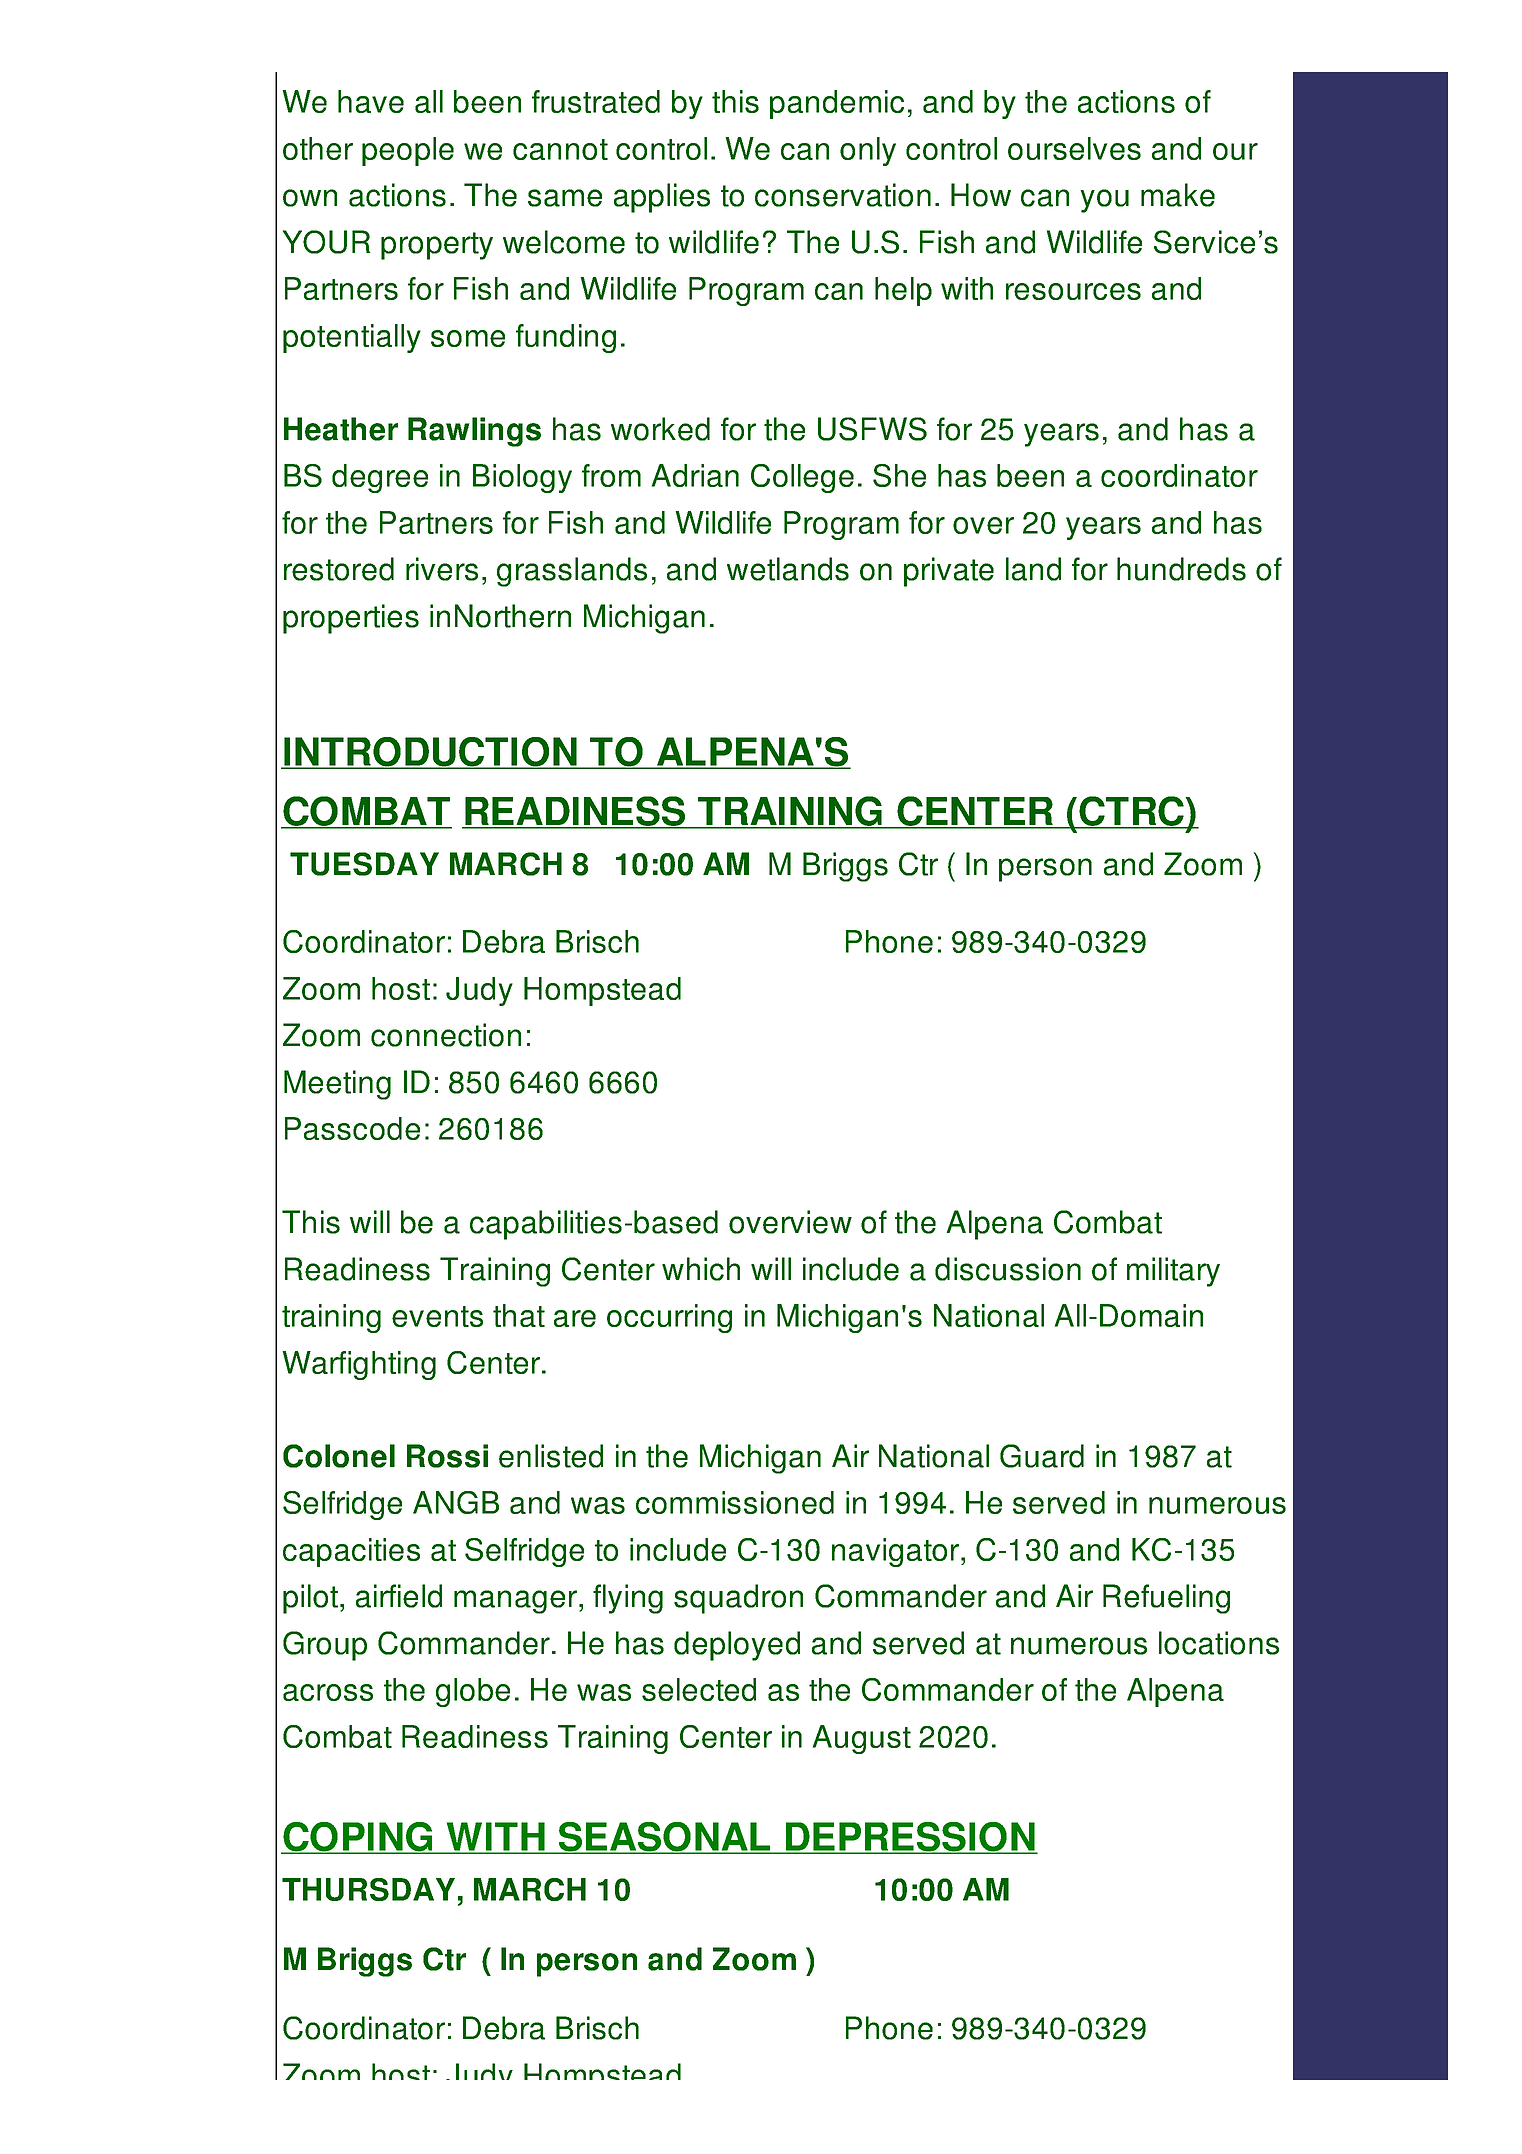 The height and width of the page is (2154, 1522). What do you see at coordinates (1181, 569) in the page?
I see `hundreds` at bounding box center [1181, 569].
